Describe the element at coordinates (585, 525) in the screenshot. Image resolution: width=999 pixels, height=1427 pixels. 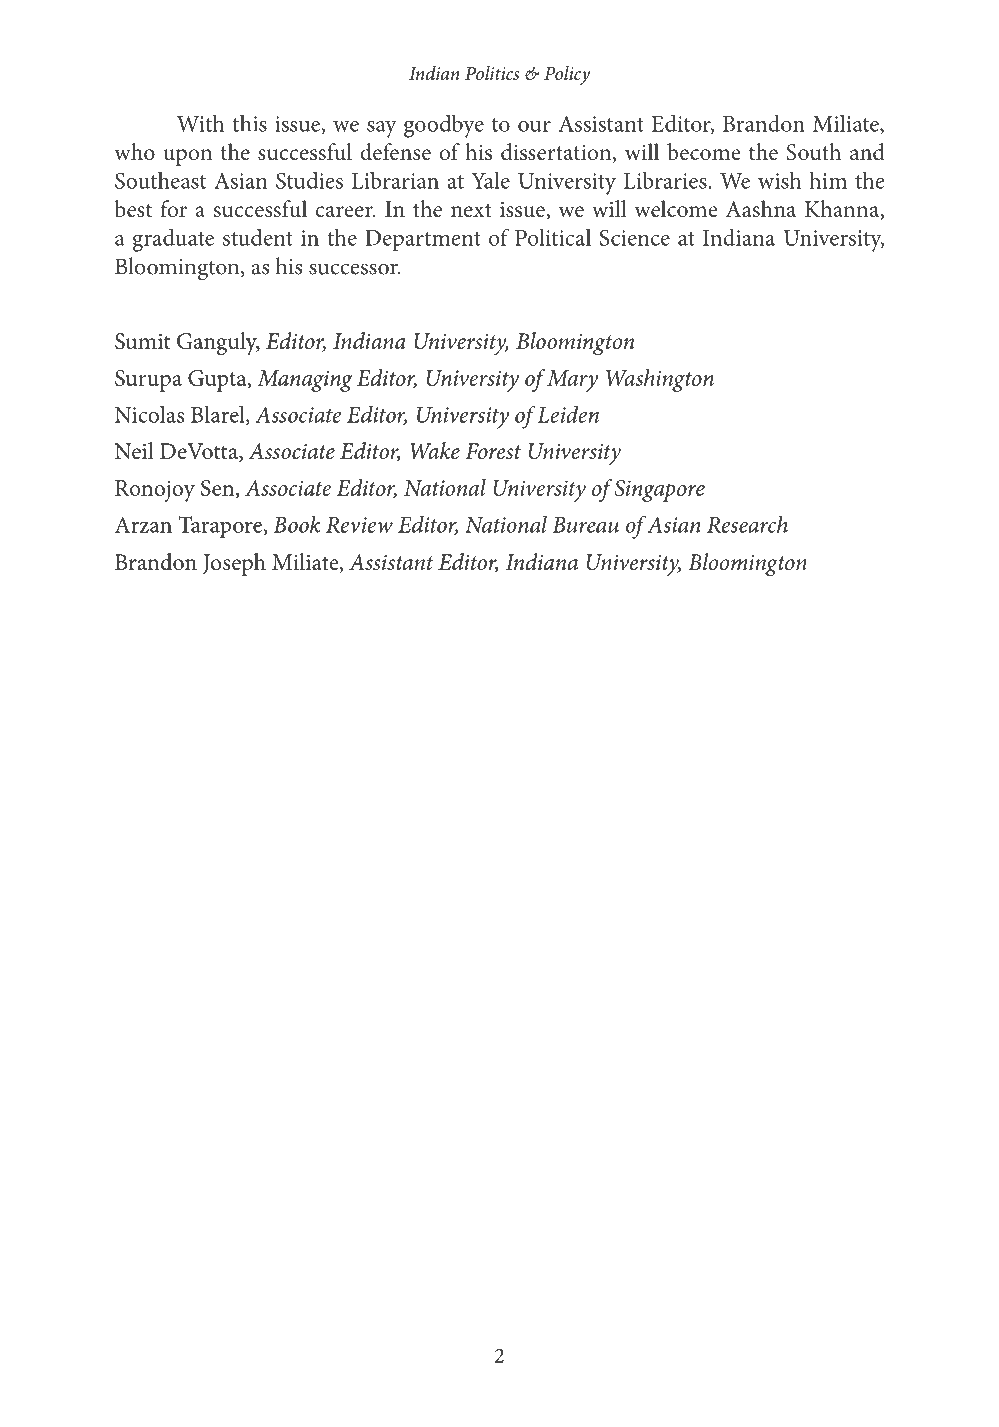
I see `Bureau` at that location.
